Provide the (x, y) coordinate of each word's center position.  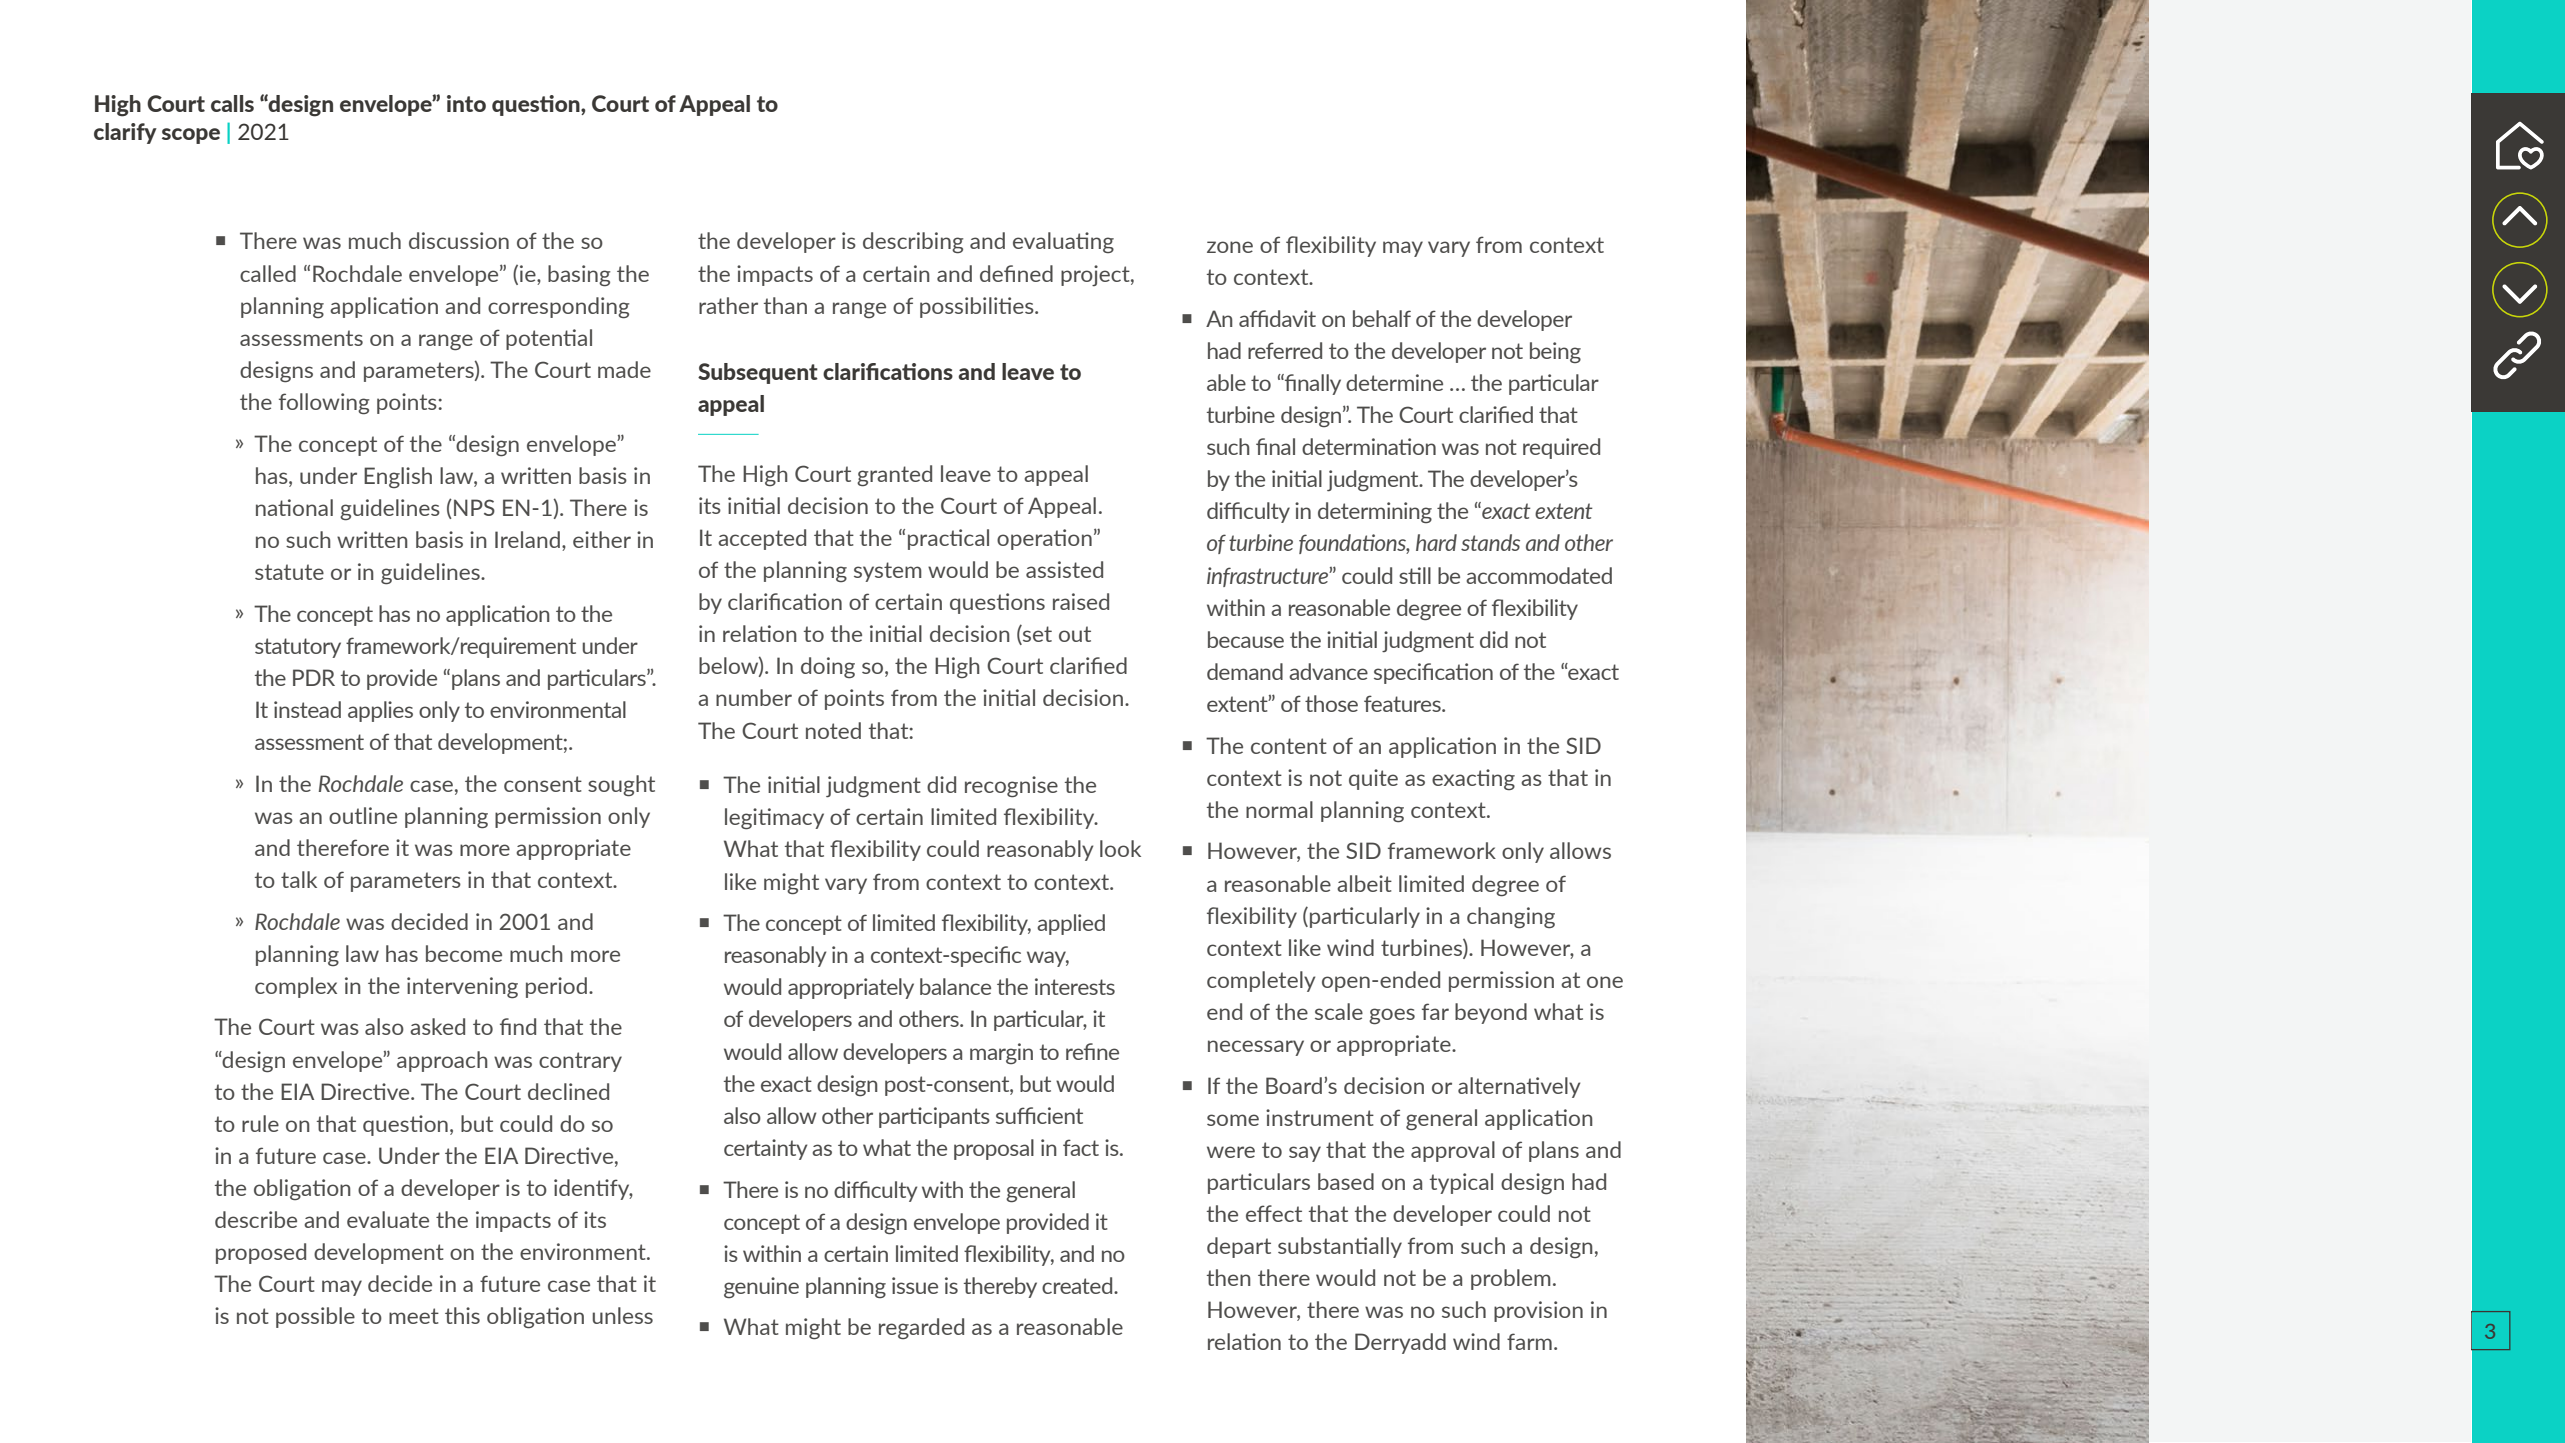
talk (299, 879)
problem (1511, 1279)
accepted (762, 539)
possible (315, 1317)
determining (1375, 512)
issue (915, 1285)
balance (955, 986)
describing (913, 243)
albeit (1364, 883)
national (294, 507)
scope (191, 136)
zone (1230, 247)
